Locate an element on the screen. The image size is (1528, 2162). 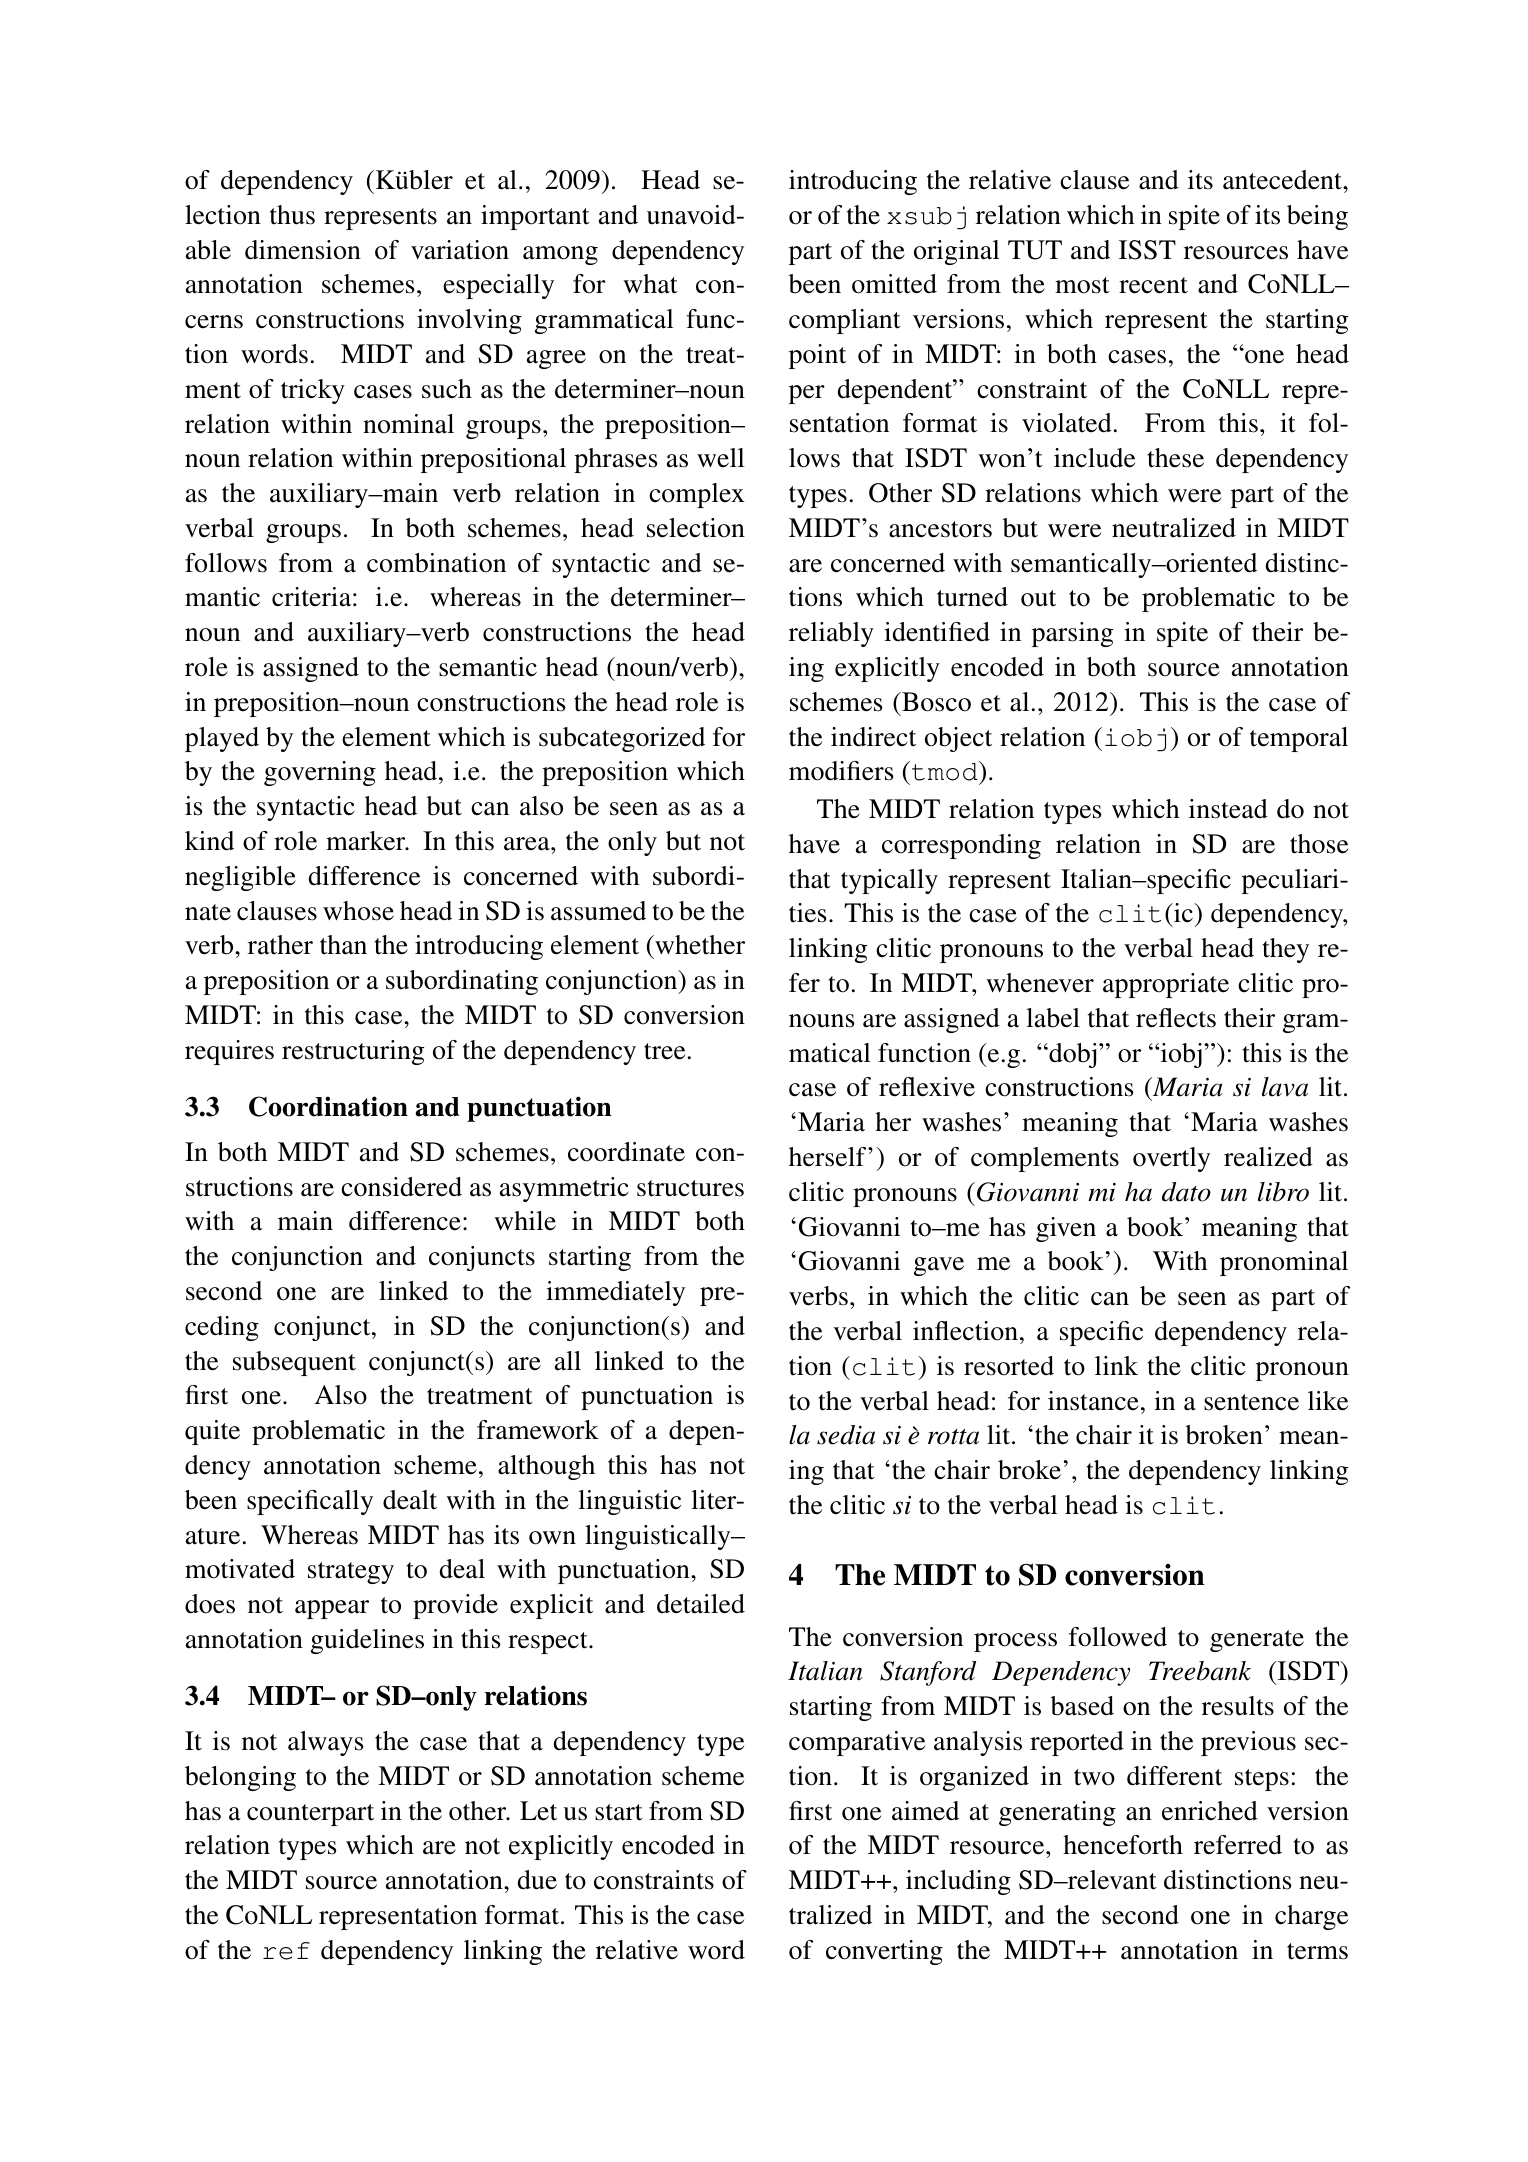
modifiers is located at coordinates (841, 771).
